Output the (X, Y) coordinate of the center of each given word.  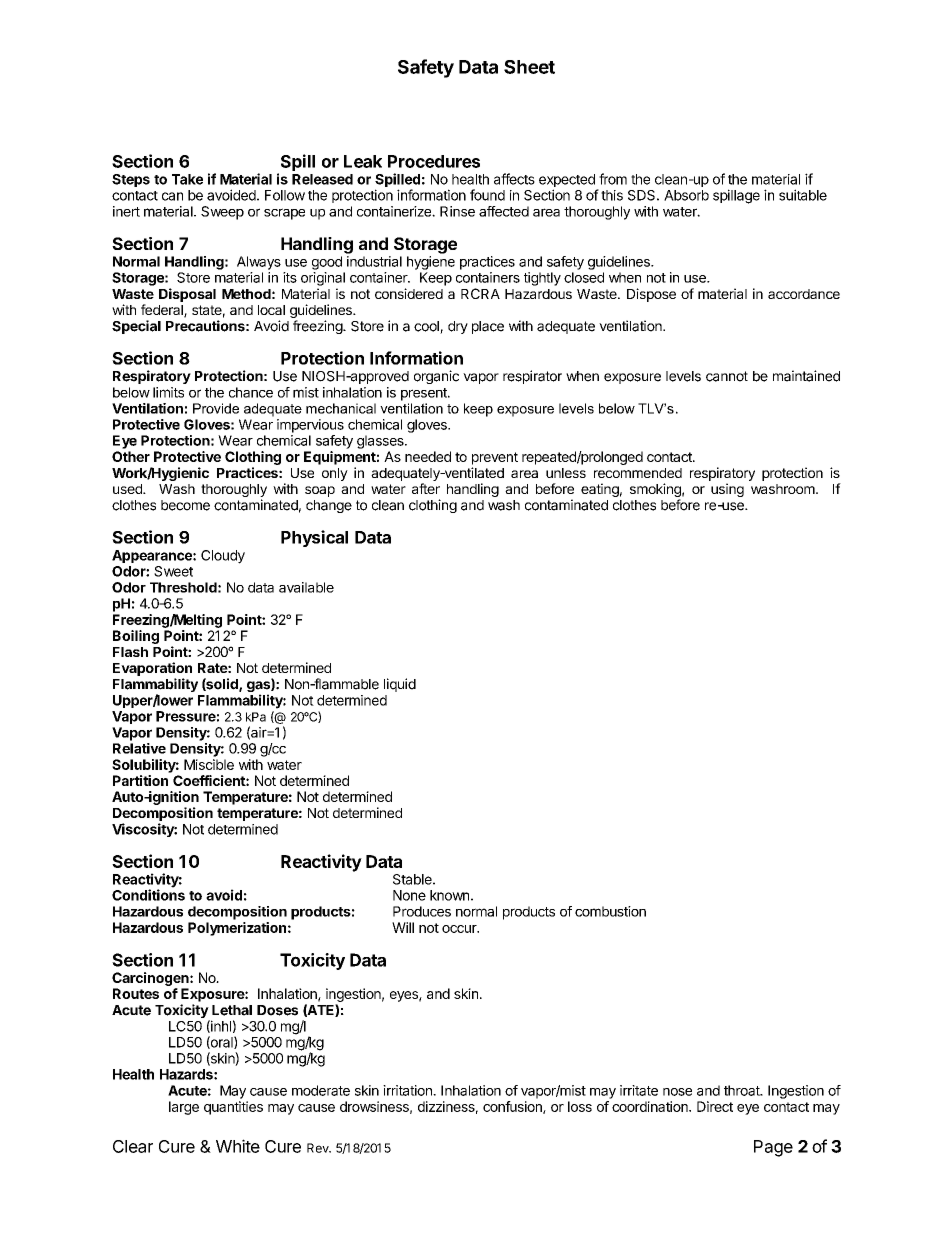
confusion (513, 1107)
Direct (715, 1106)
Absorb (686, 195)
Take (187, 179)
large (184, 1108)
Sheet (529, 67)
